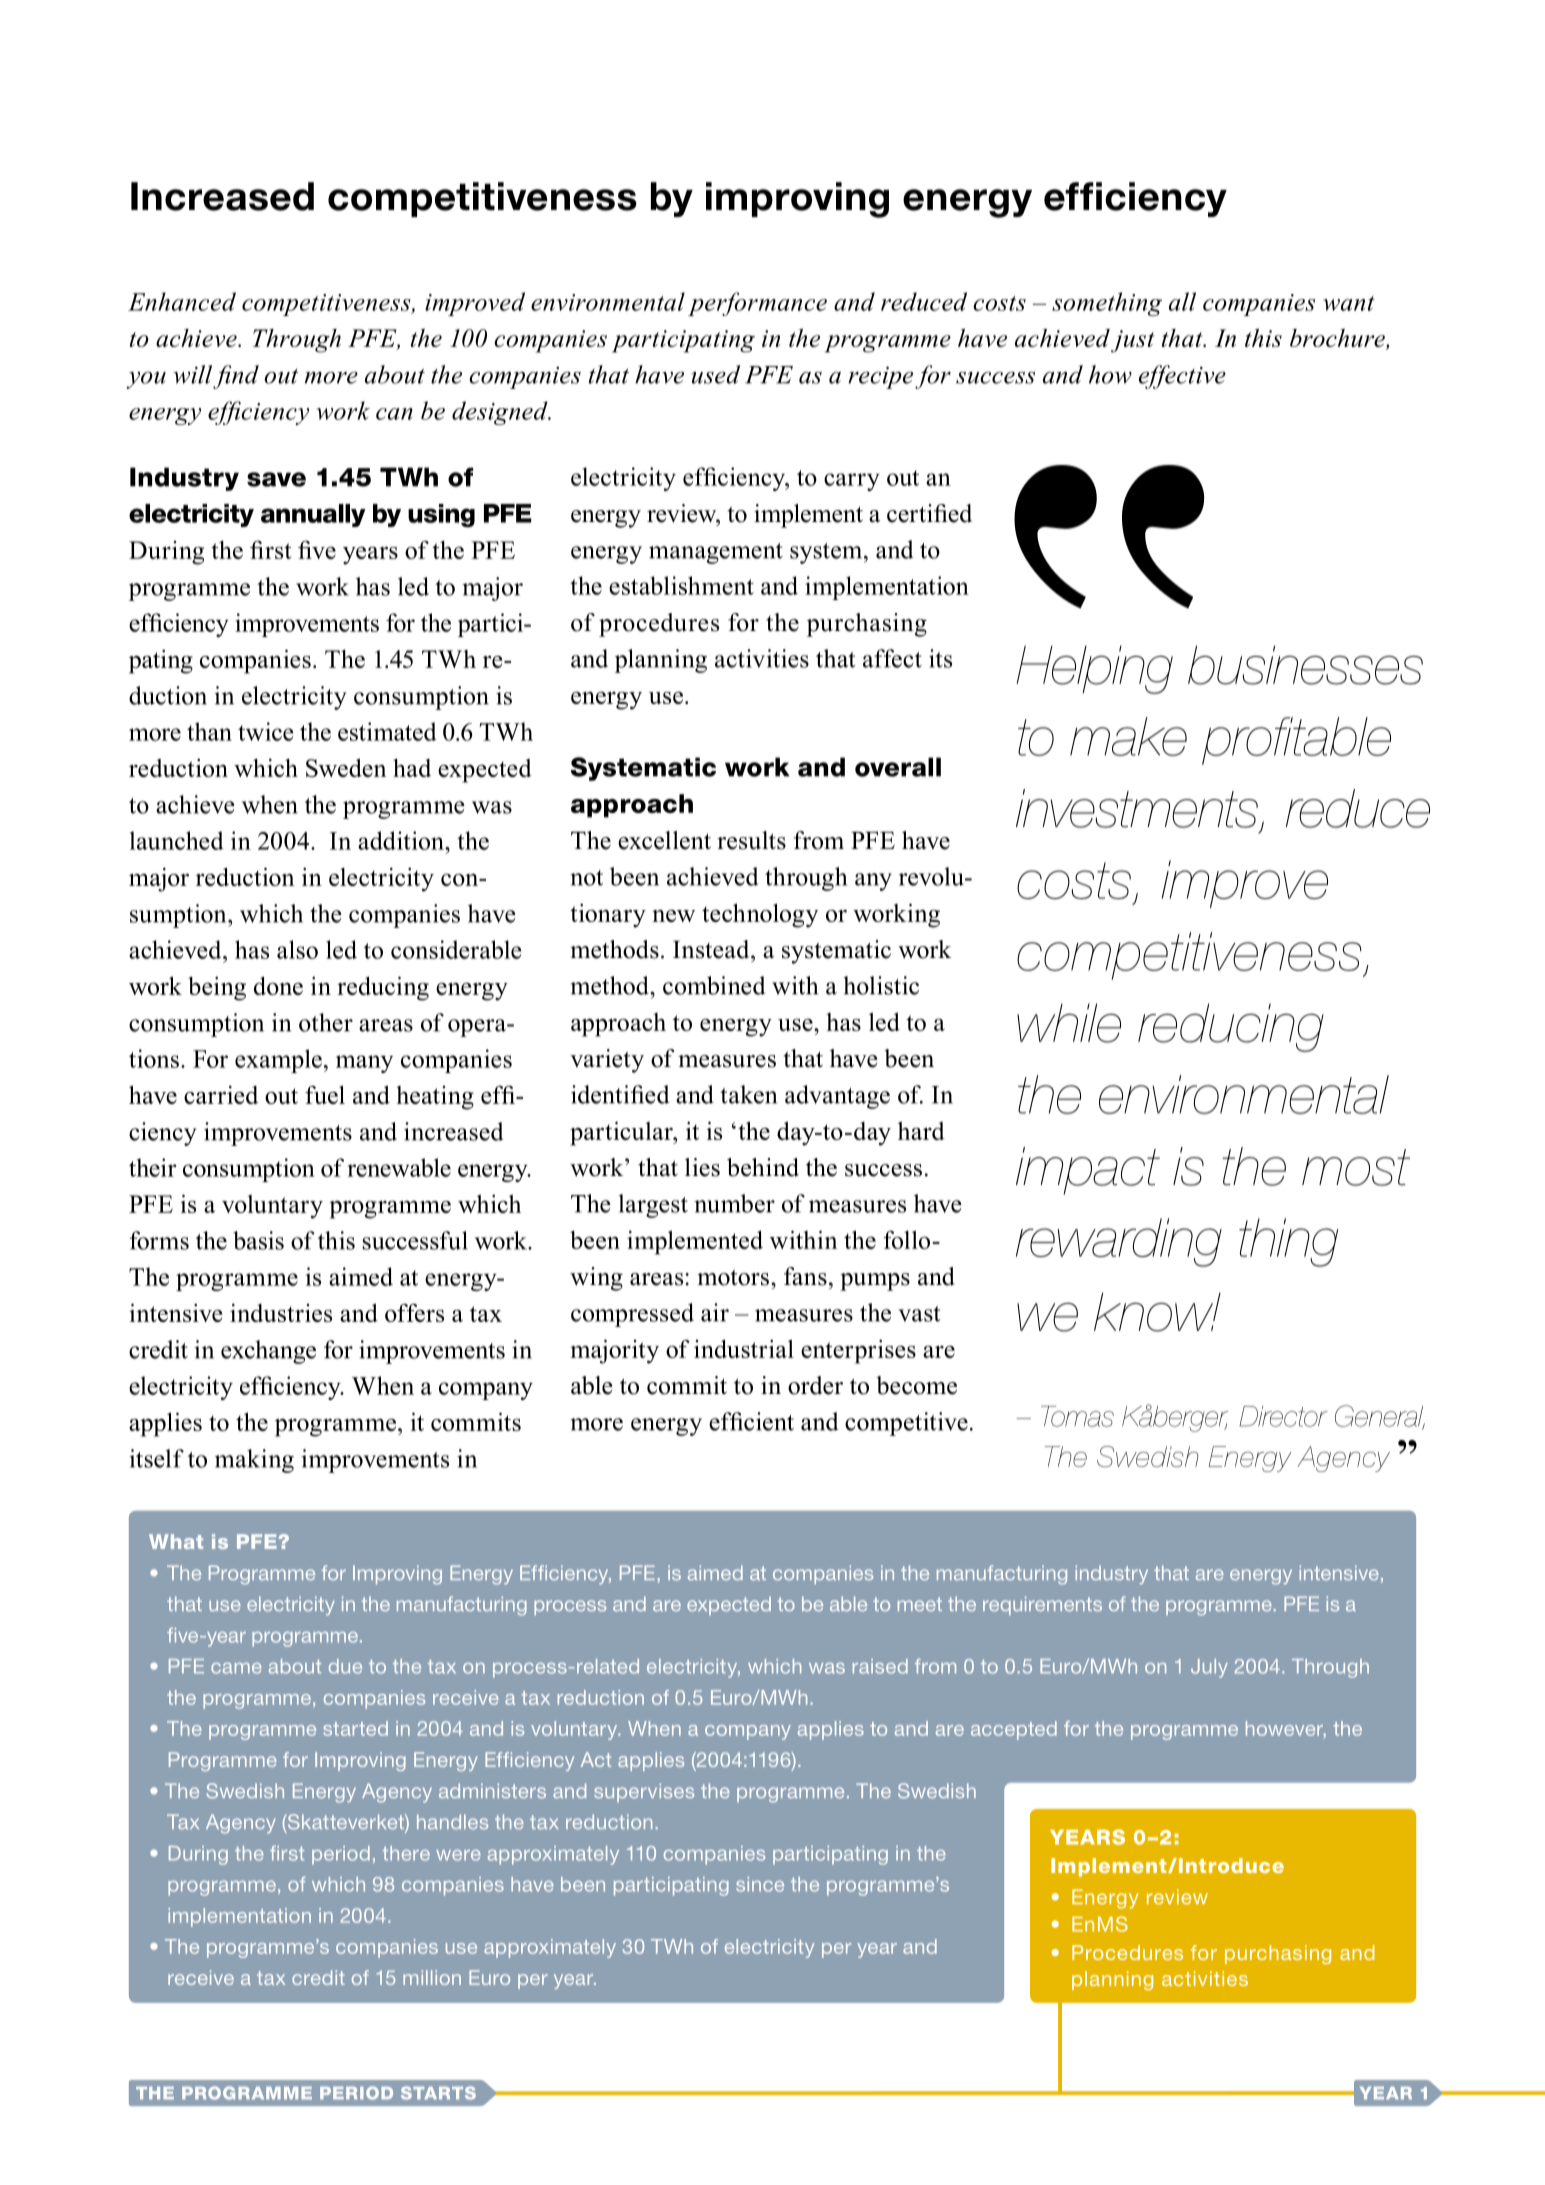 This screenshot has width=1545, height=2185. Describe the element at coordinates (1137, 808) in the screenshot. I see `investments` at that location.
